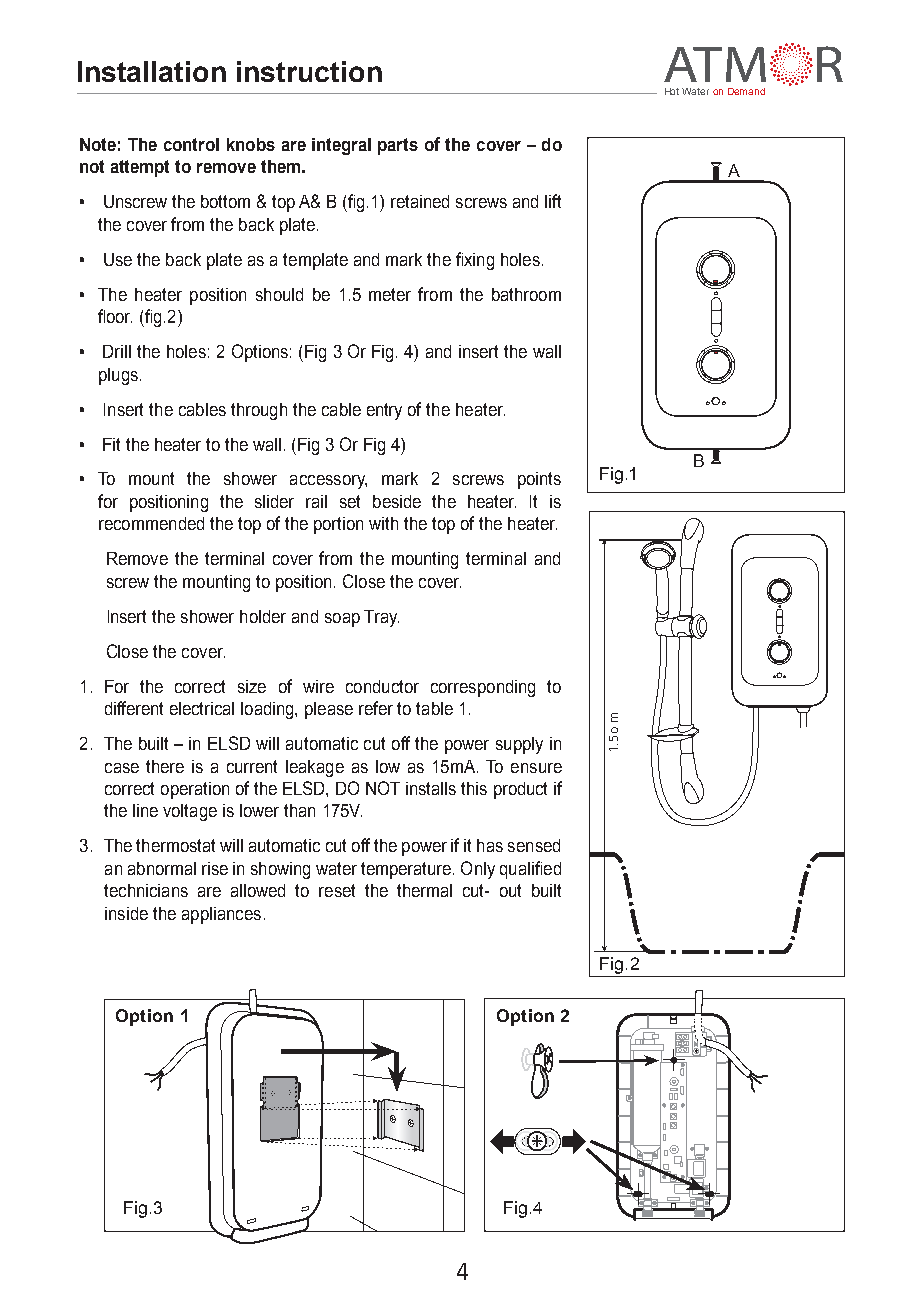  I want to click on Hot, so click(672, 91).
